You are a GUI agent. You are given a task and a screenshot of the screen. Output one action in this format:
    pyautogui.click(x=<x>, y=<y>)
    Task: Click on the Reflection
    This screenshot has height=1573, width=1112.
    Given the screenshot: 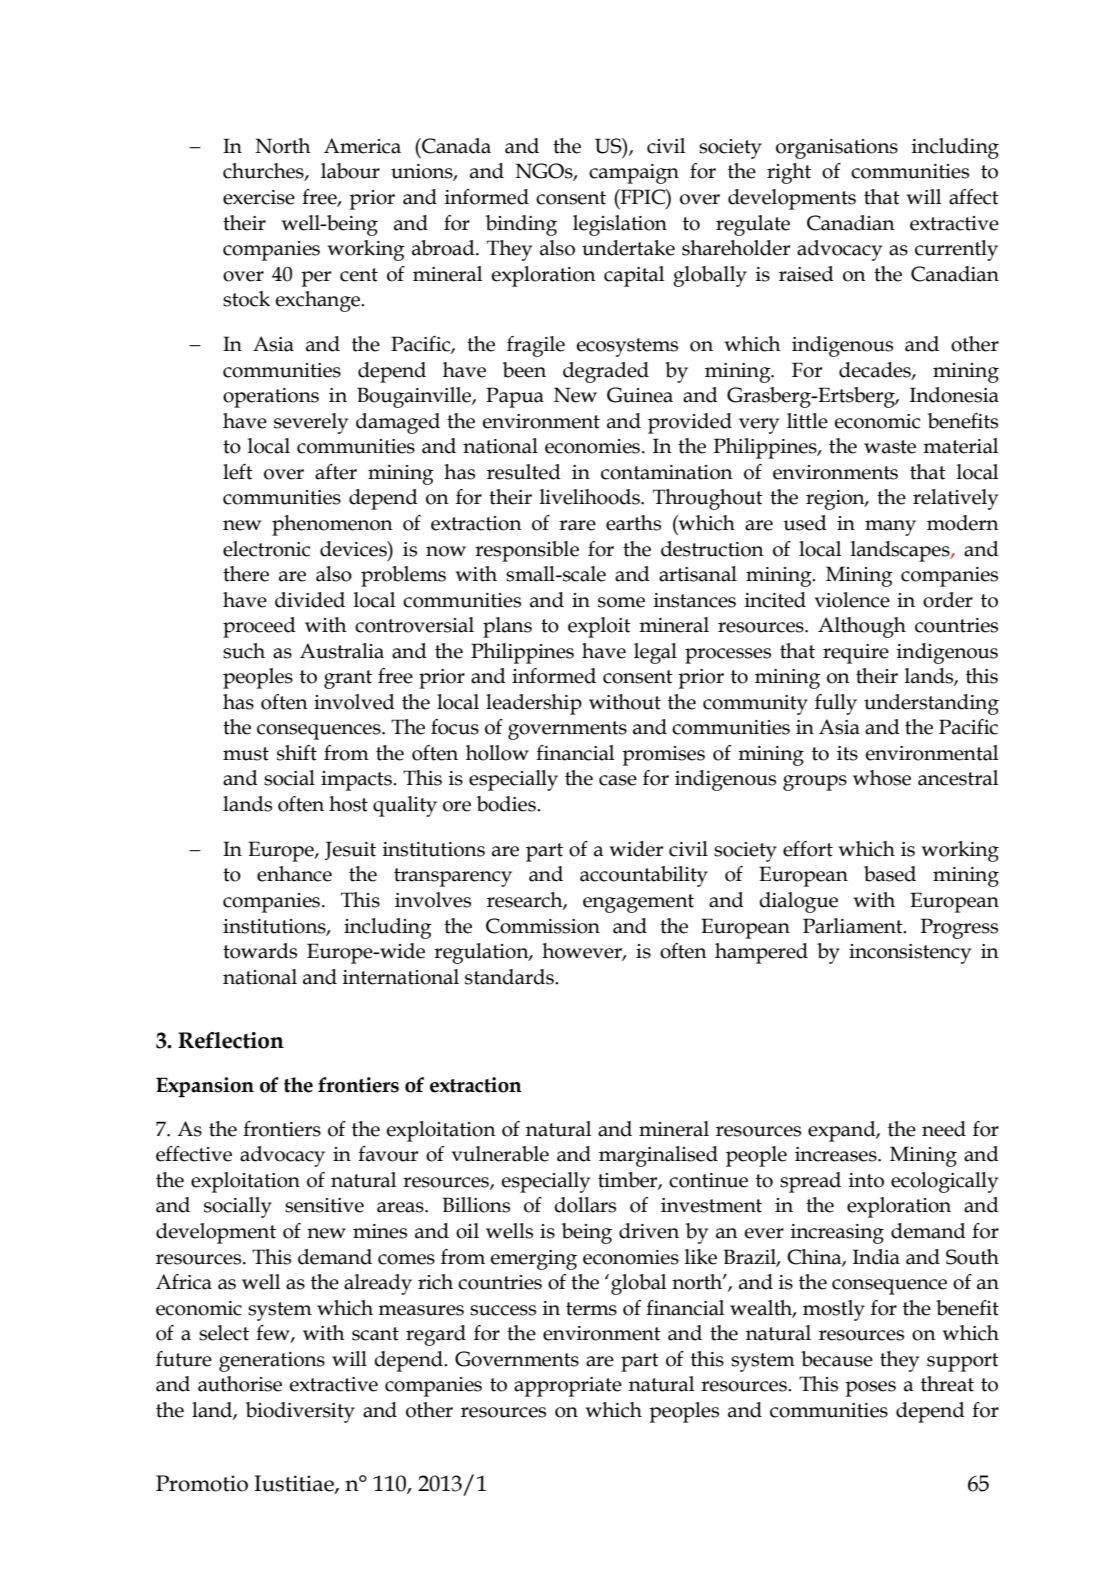 What is the action you would take?
    pyautogui.click(x=231, y=1040)
